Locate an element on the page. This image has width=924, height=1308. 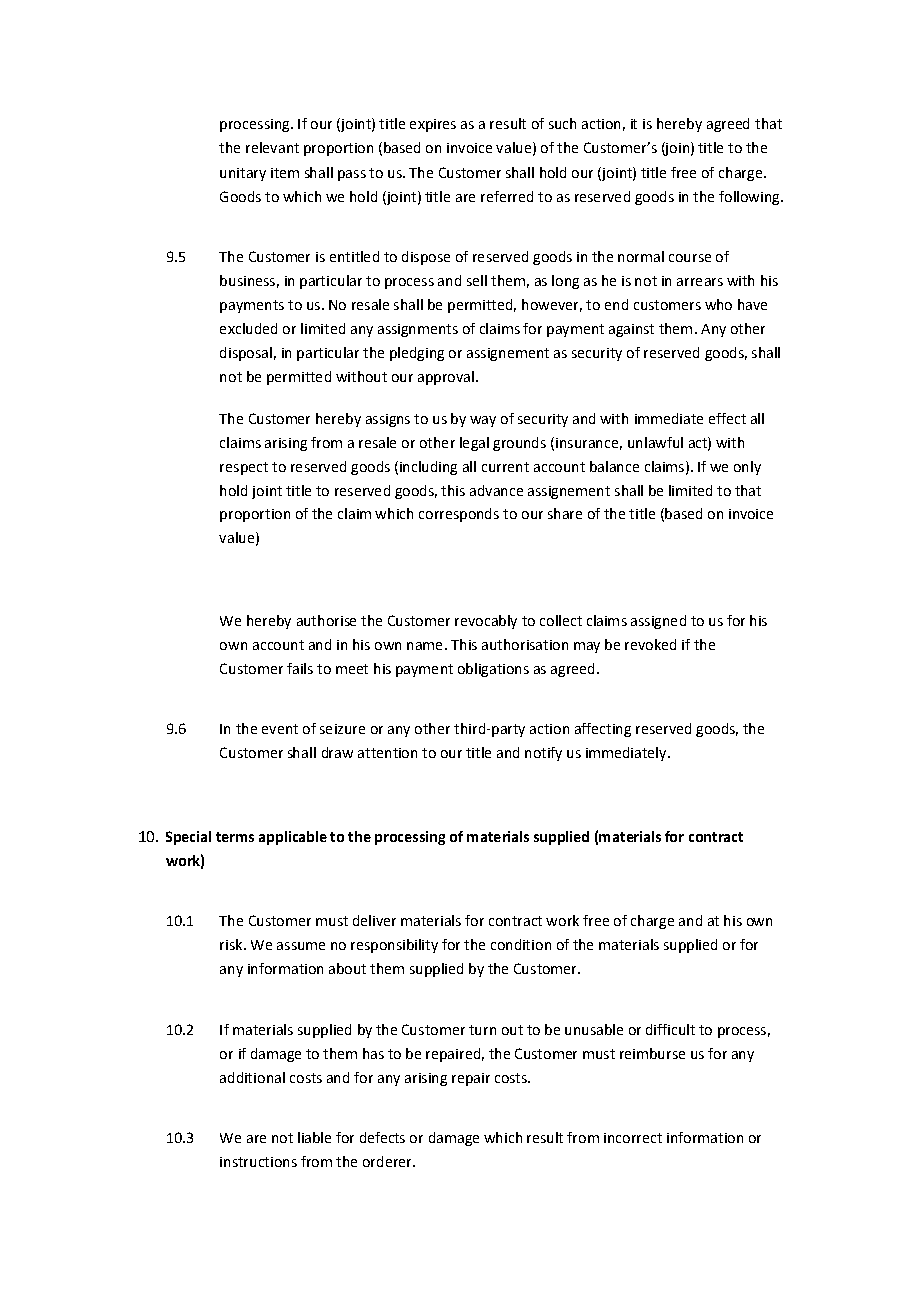
revoked is located at coordinates (650, 644).
